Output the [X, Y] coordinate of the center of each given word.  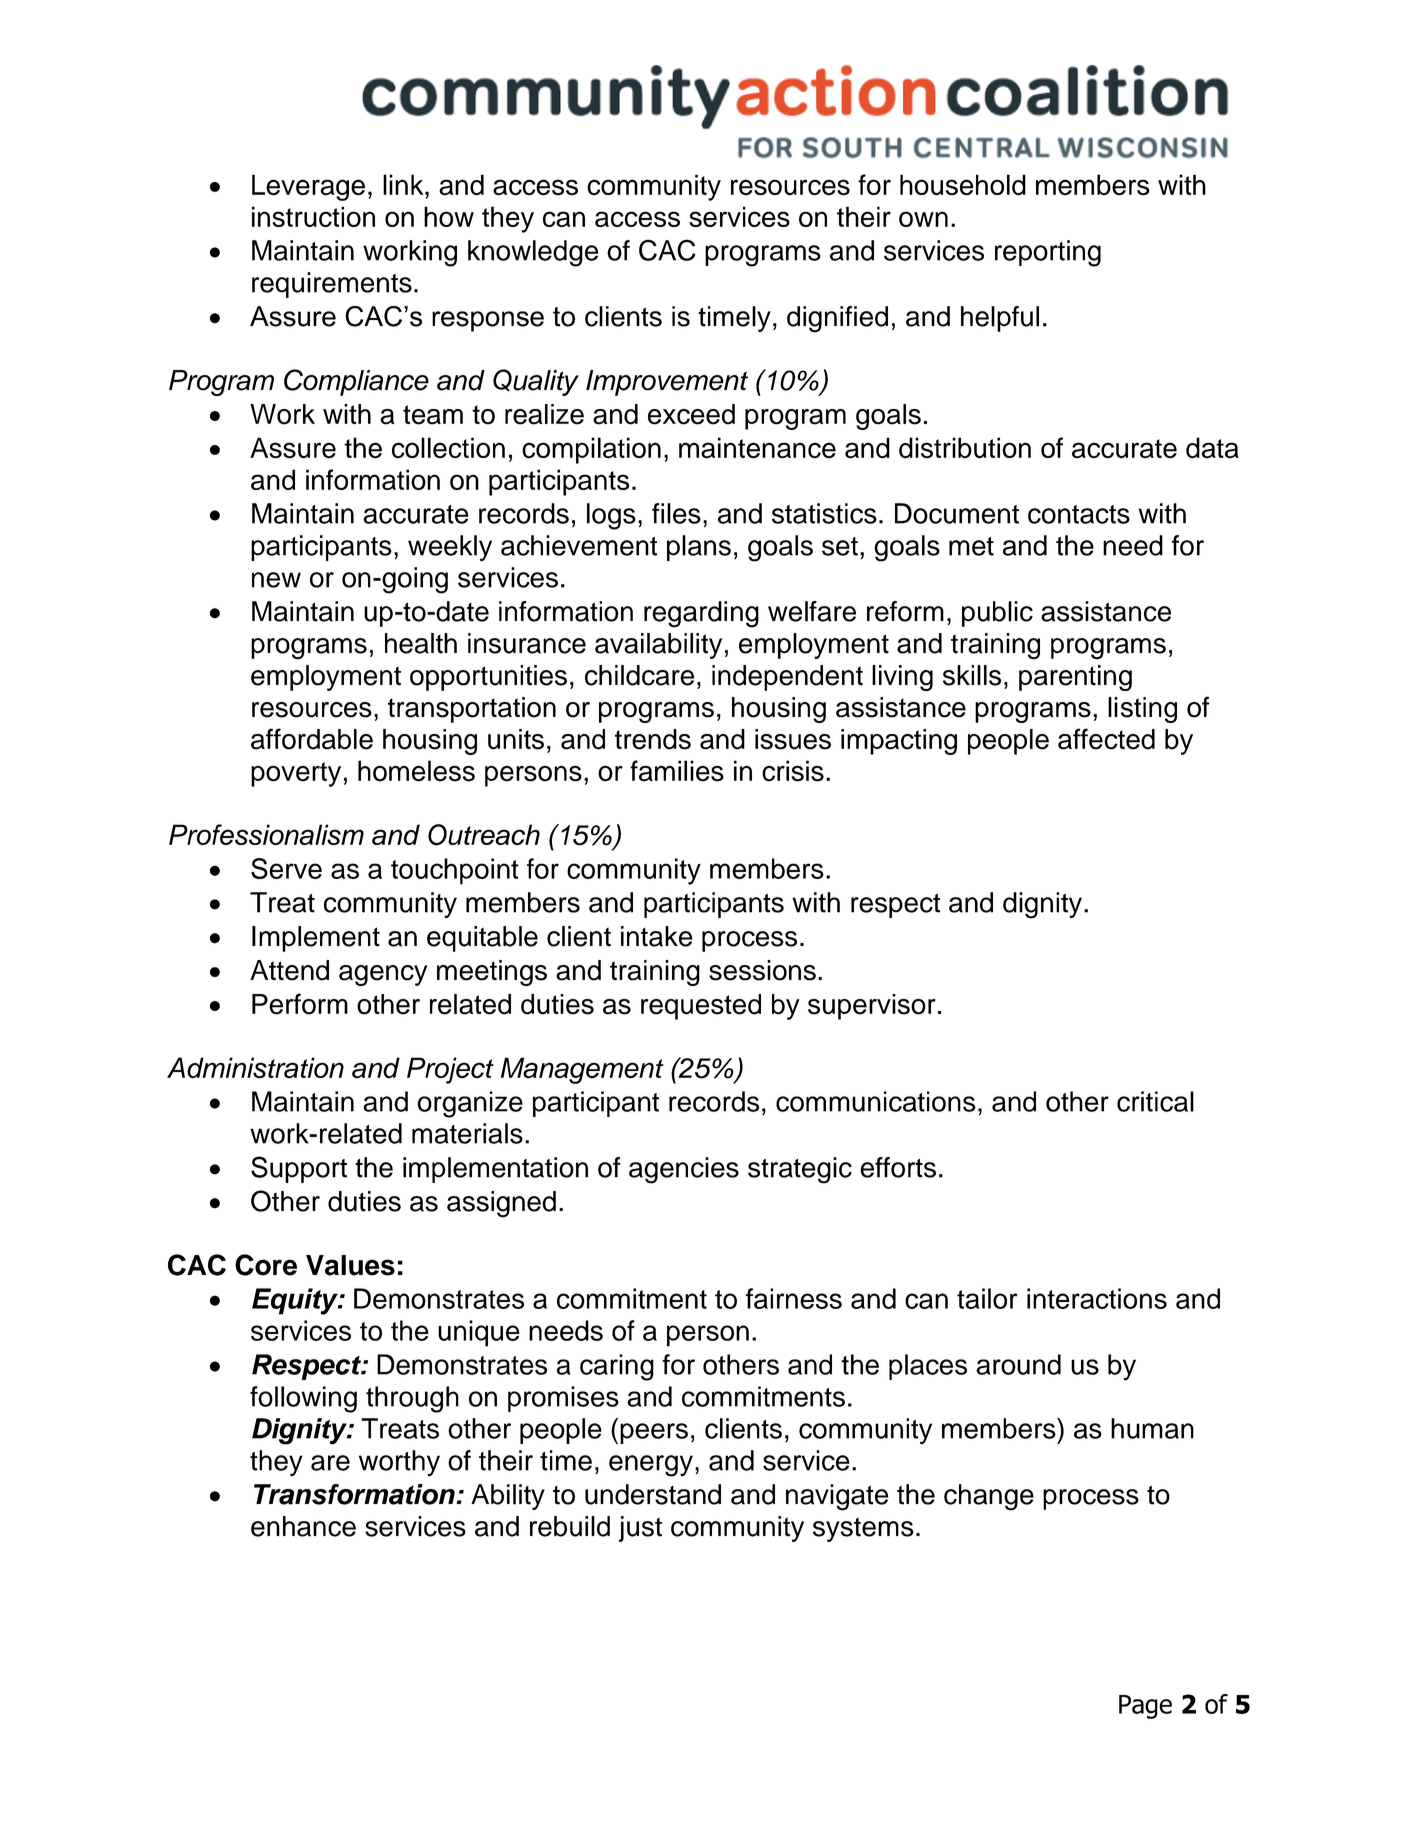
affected [1106, 739]
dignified [837, 319]
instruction [313, 216]
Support [299, 1169]
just [640, 1529]
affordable [312, 739]
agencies [684, 1170]
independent [787, 678]
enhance [303, 1526]
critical [1155, 1101]
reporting [1048, 253]
